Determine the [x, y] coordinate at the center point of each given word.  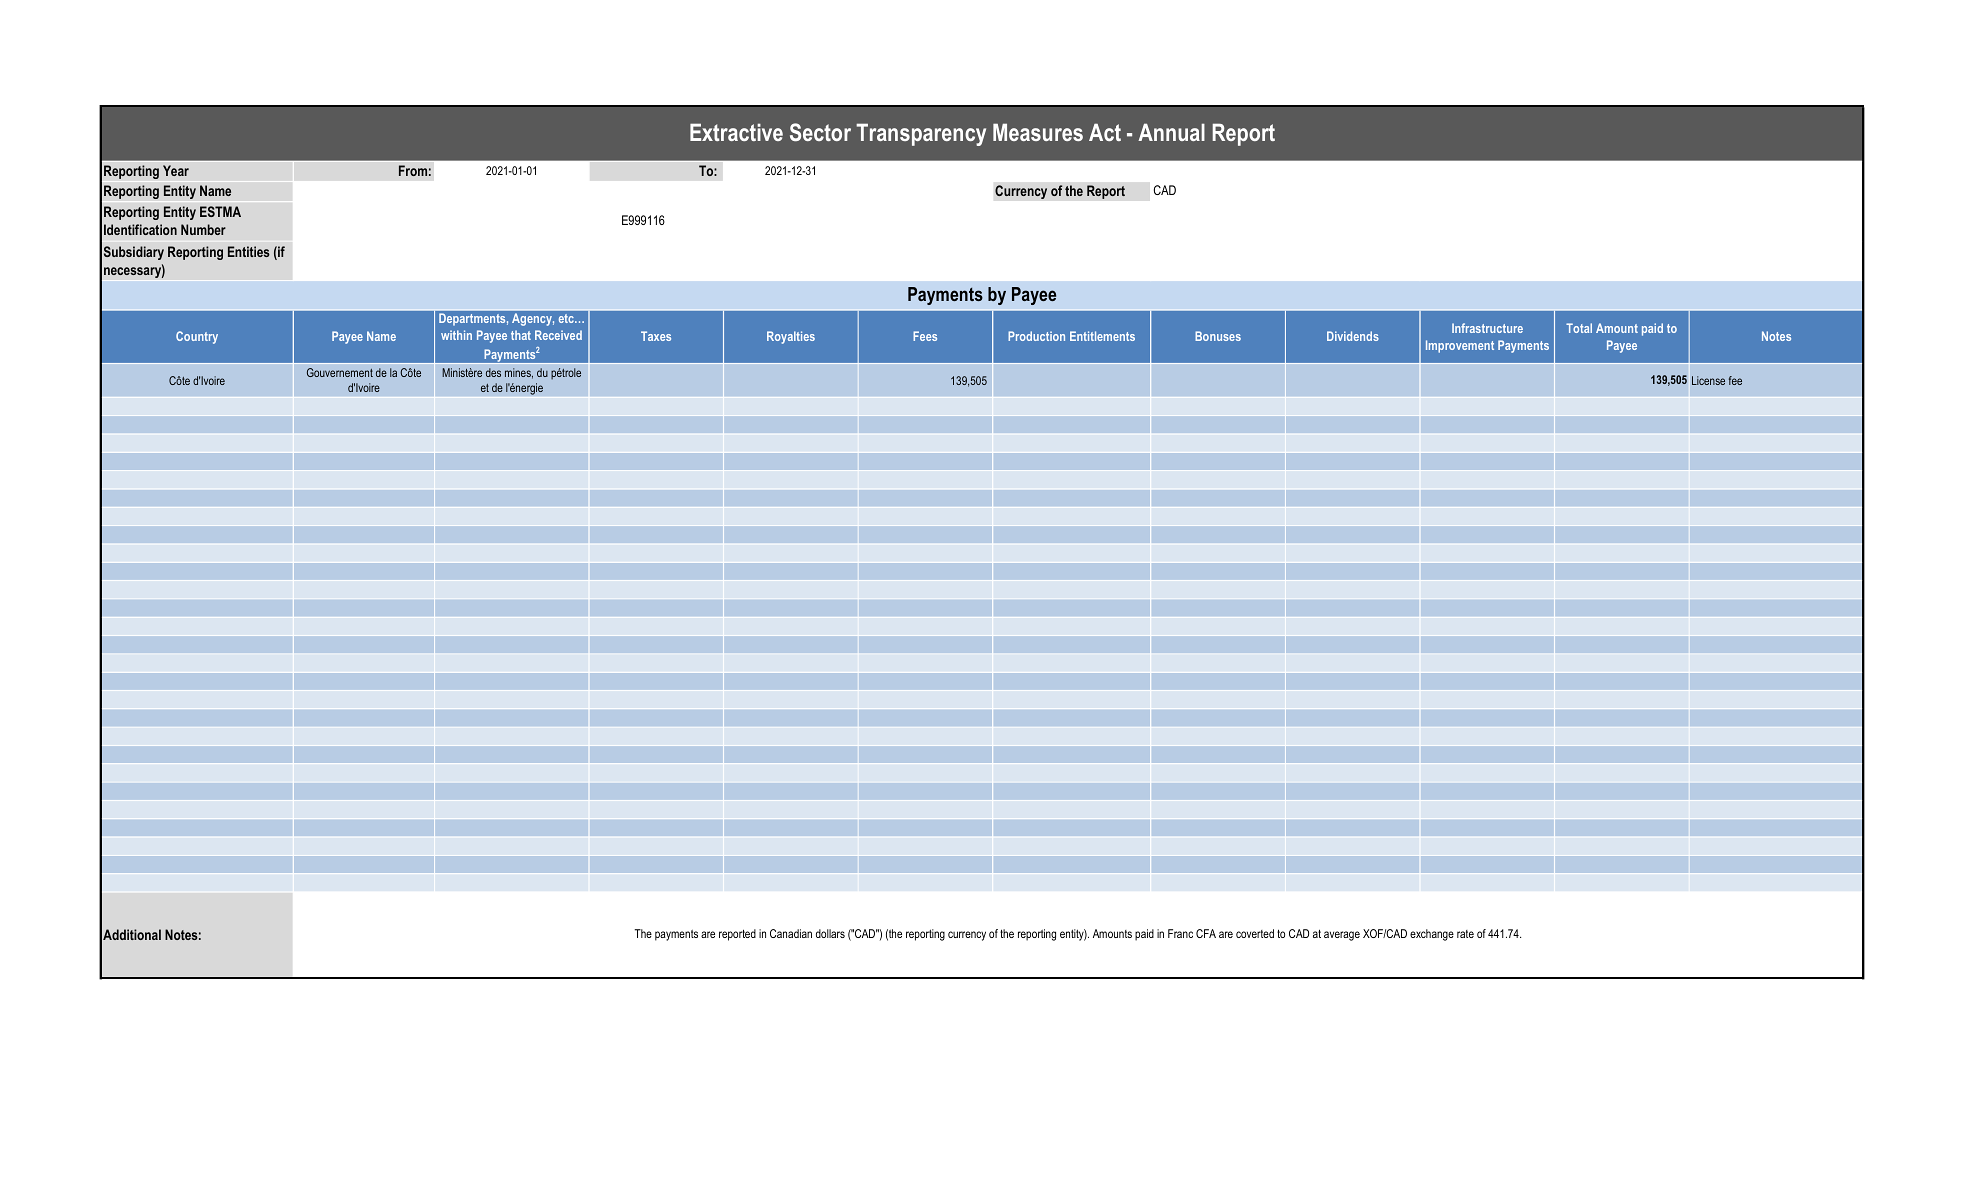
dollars [830, 933]
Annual [1171, 132]
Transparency [921, 134]
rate [1465, 934]
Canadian [791, 933]
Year [176, 170]
